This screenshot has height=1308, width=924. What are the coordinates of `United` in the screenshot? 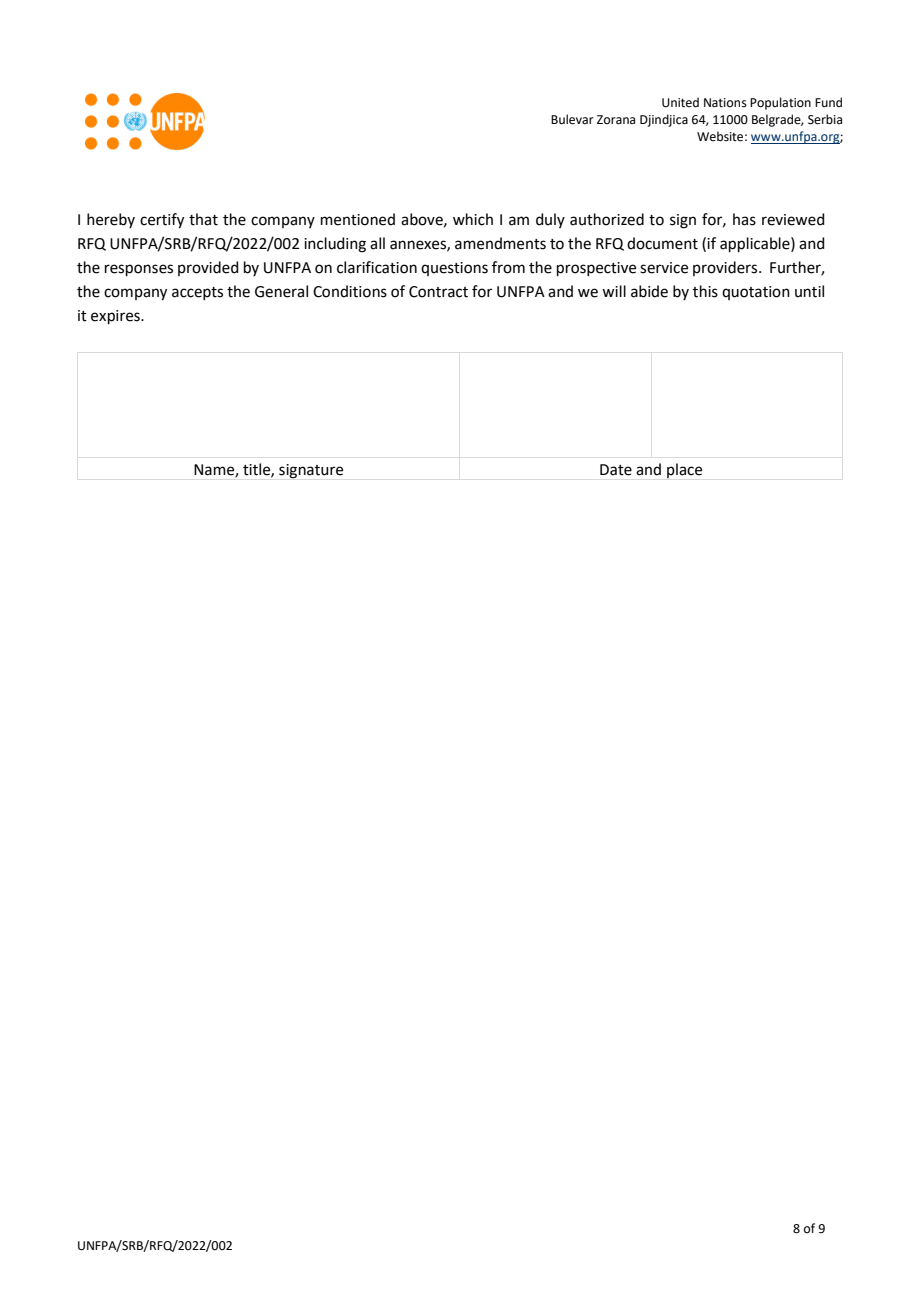 It's located at (680, 102).
